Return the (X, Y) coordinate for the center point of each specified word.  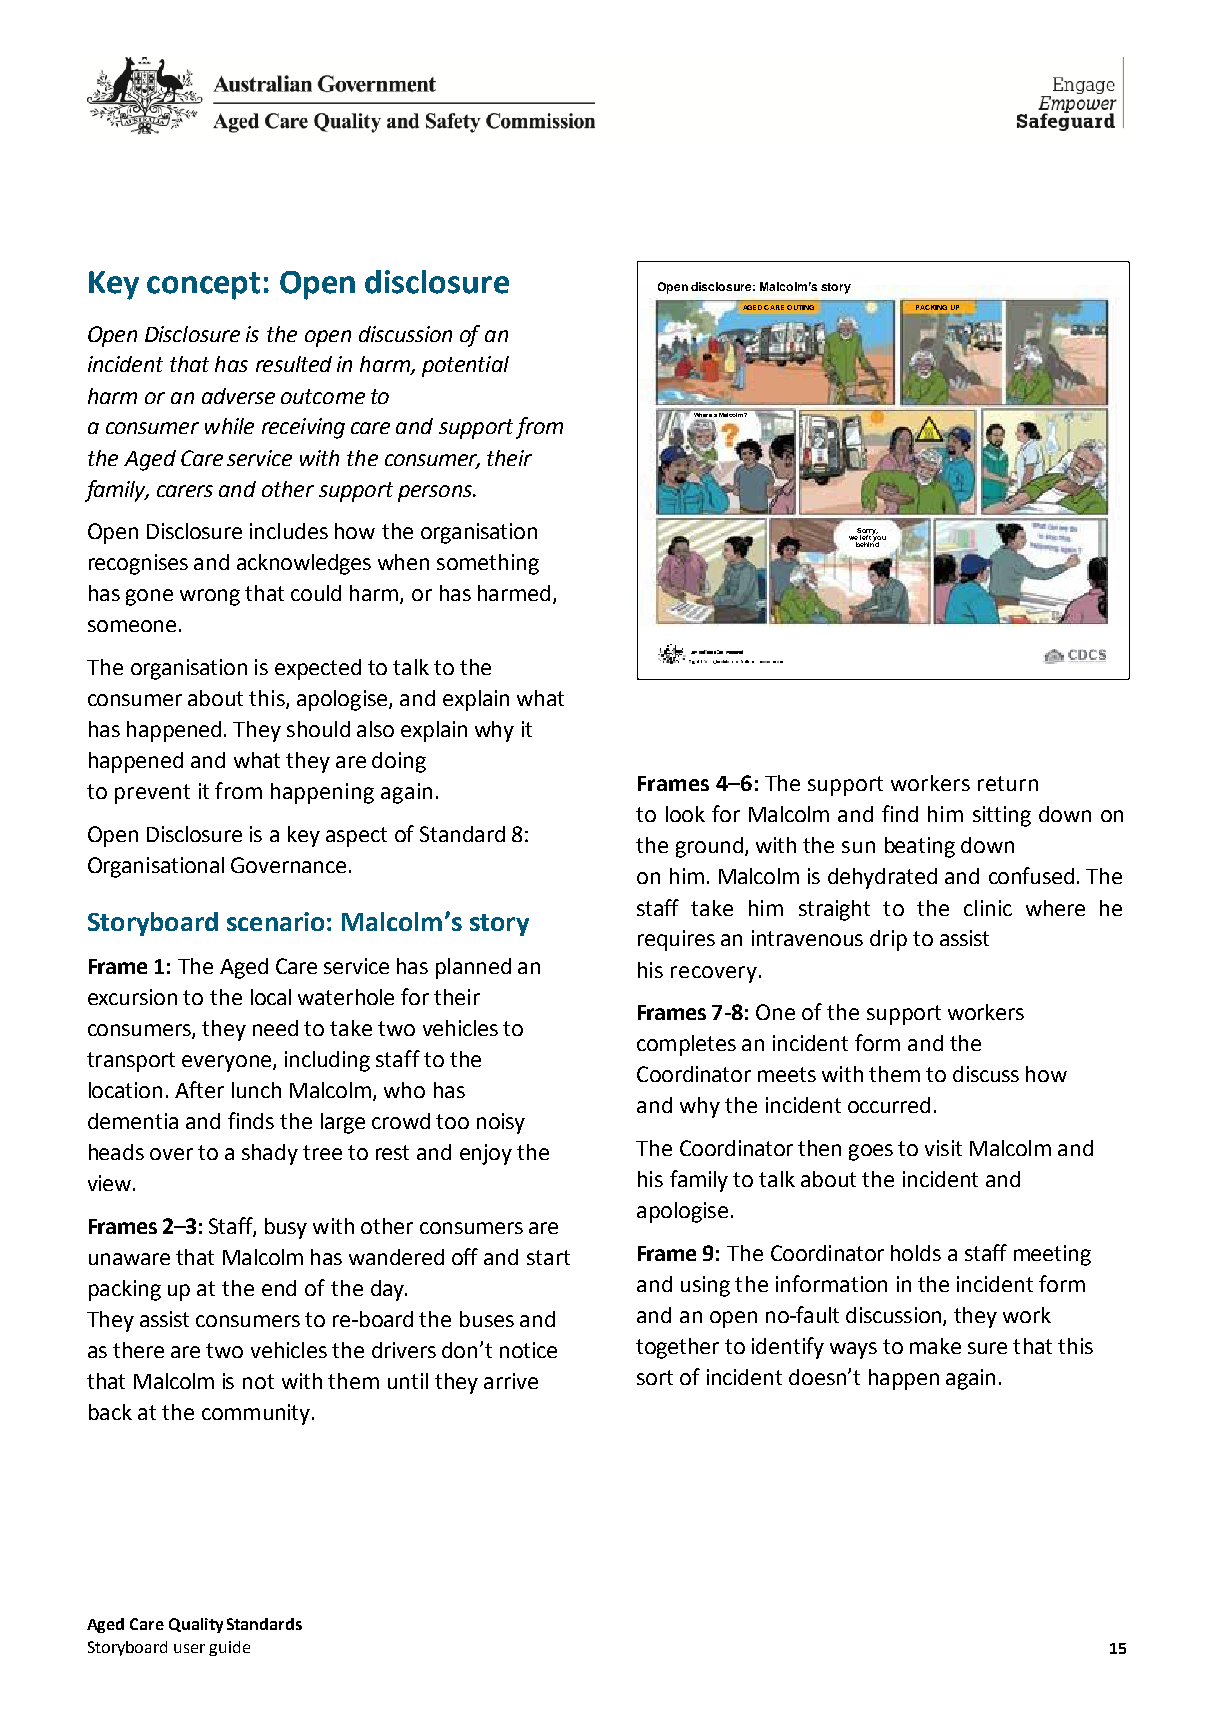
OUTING (800, 307)
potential (465, 366)
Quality (196, 1625)
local (271, 997)
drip (888, 940)
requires (676, 940)
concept (203, 286)
